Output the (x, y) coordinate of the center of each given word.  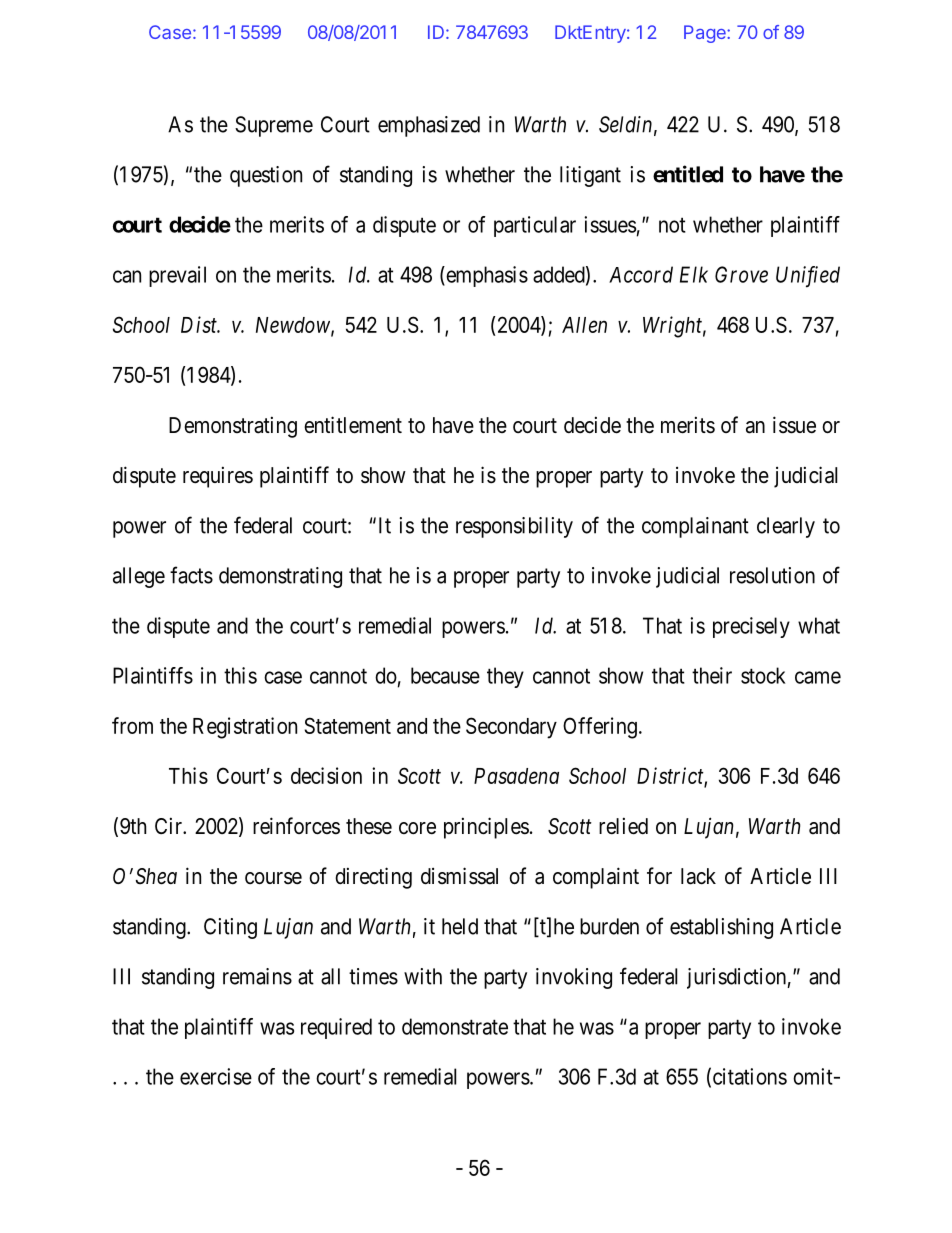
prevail (177, 276)
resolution (772, 575)
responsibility (514, 527)
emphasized (429, 126)
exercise (216, 1076)
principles (486, 828)
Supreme (274, 126)
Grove (741, 274)
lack (698, 876)
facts (191, 575)
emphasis (486, 276)
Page (706, 34)
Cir (169, 825)
